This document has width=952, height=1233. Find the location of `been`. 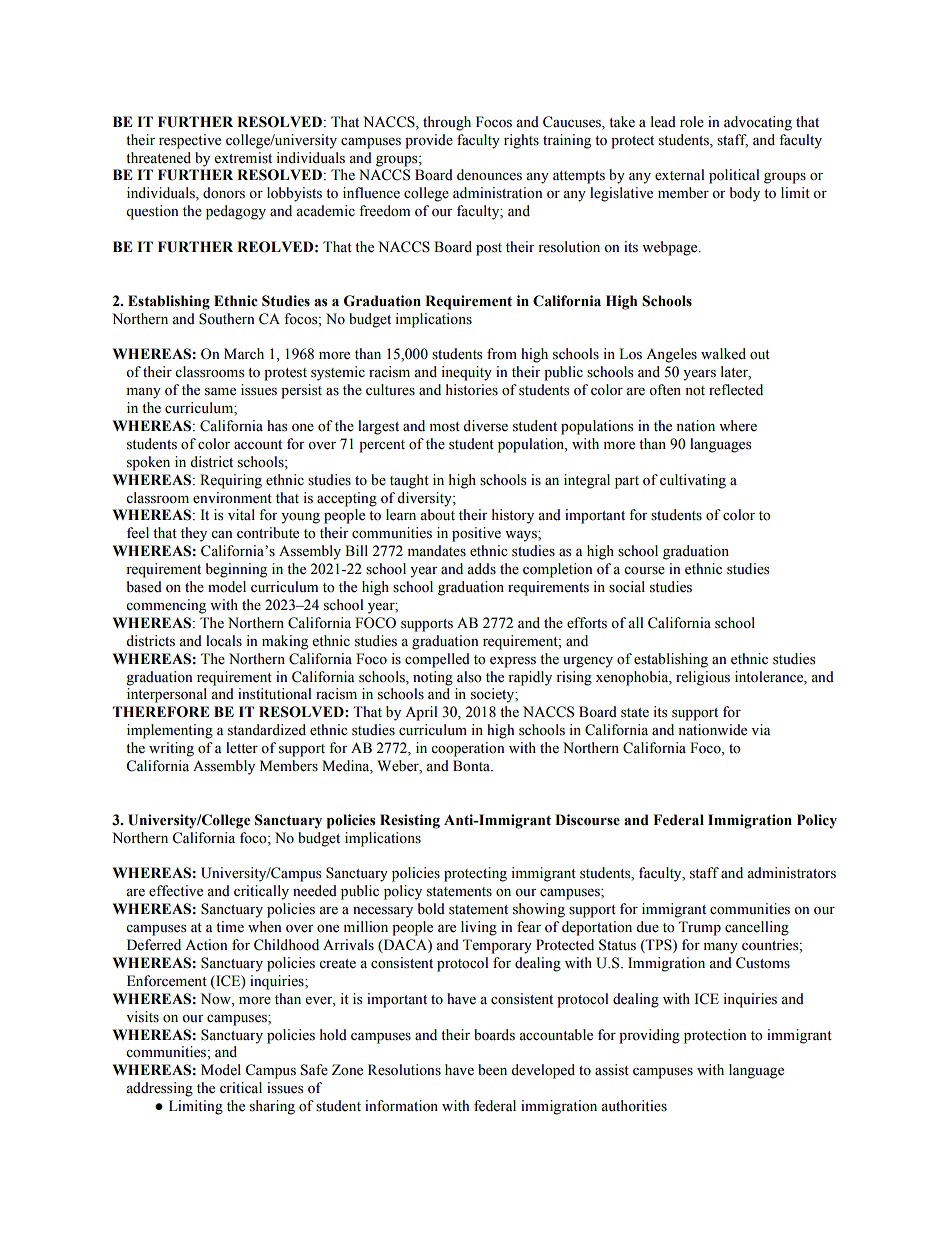

been is located at coordinates (492, 1070).
